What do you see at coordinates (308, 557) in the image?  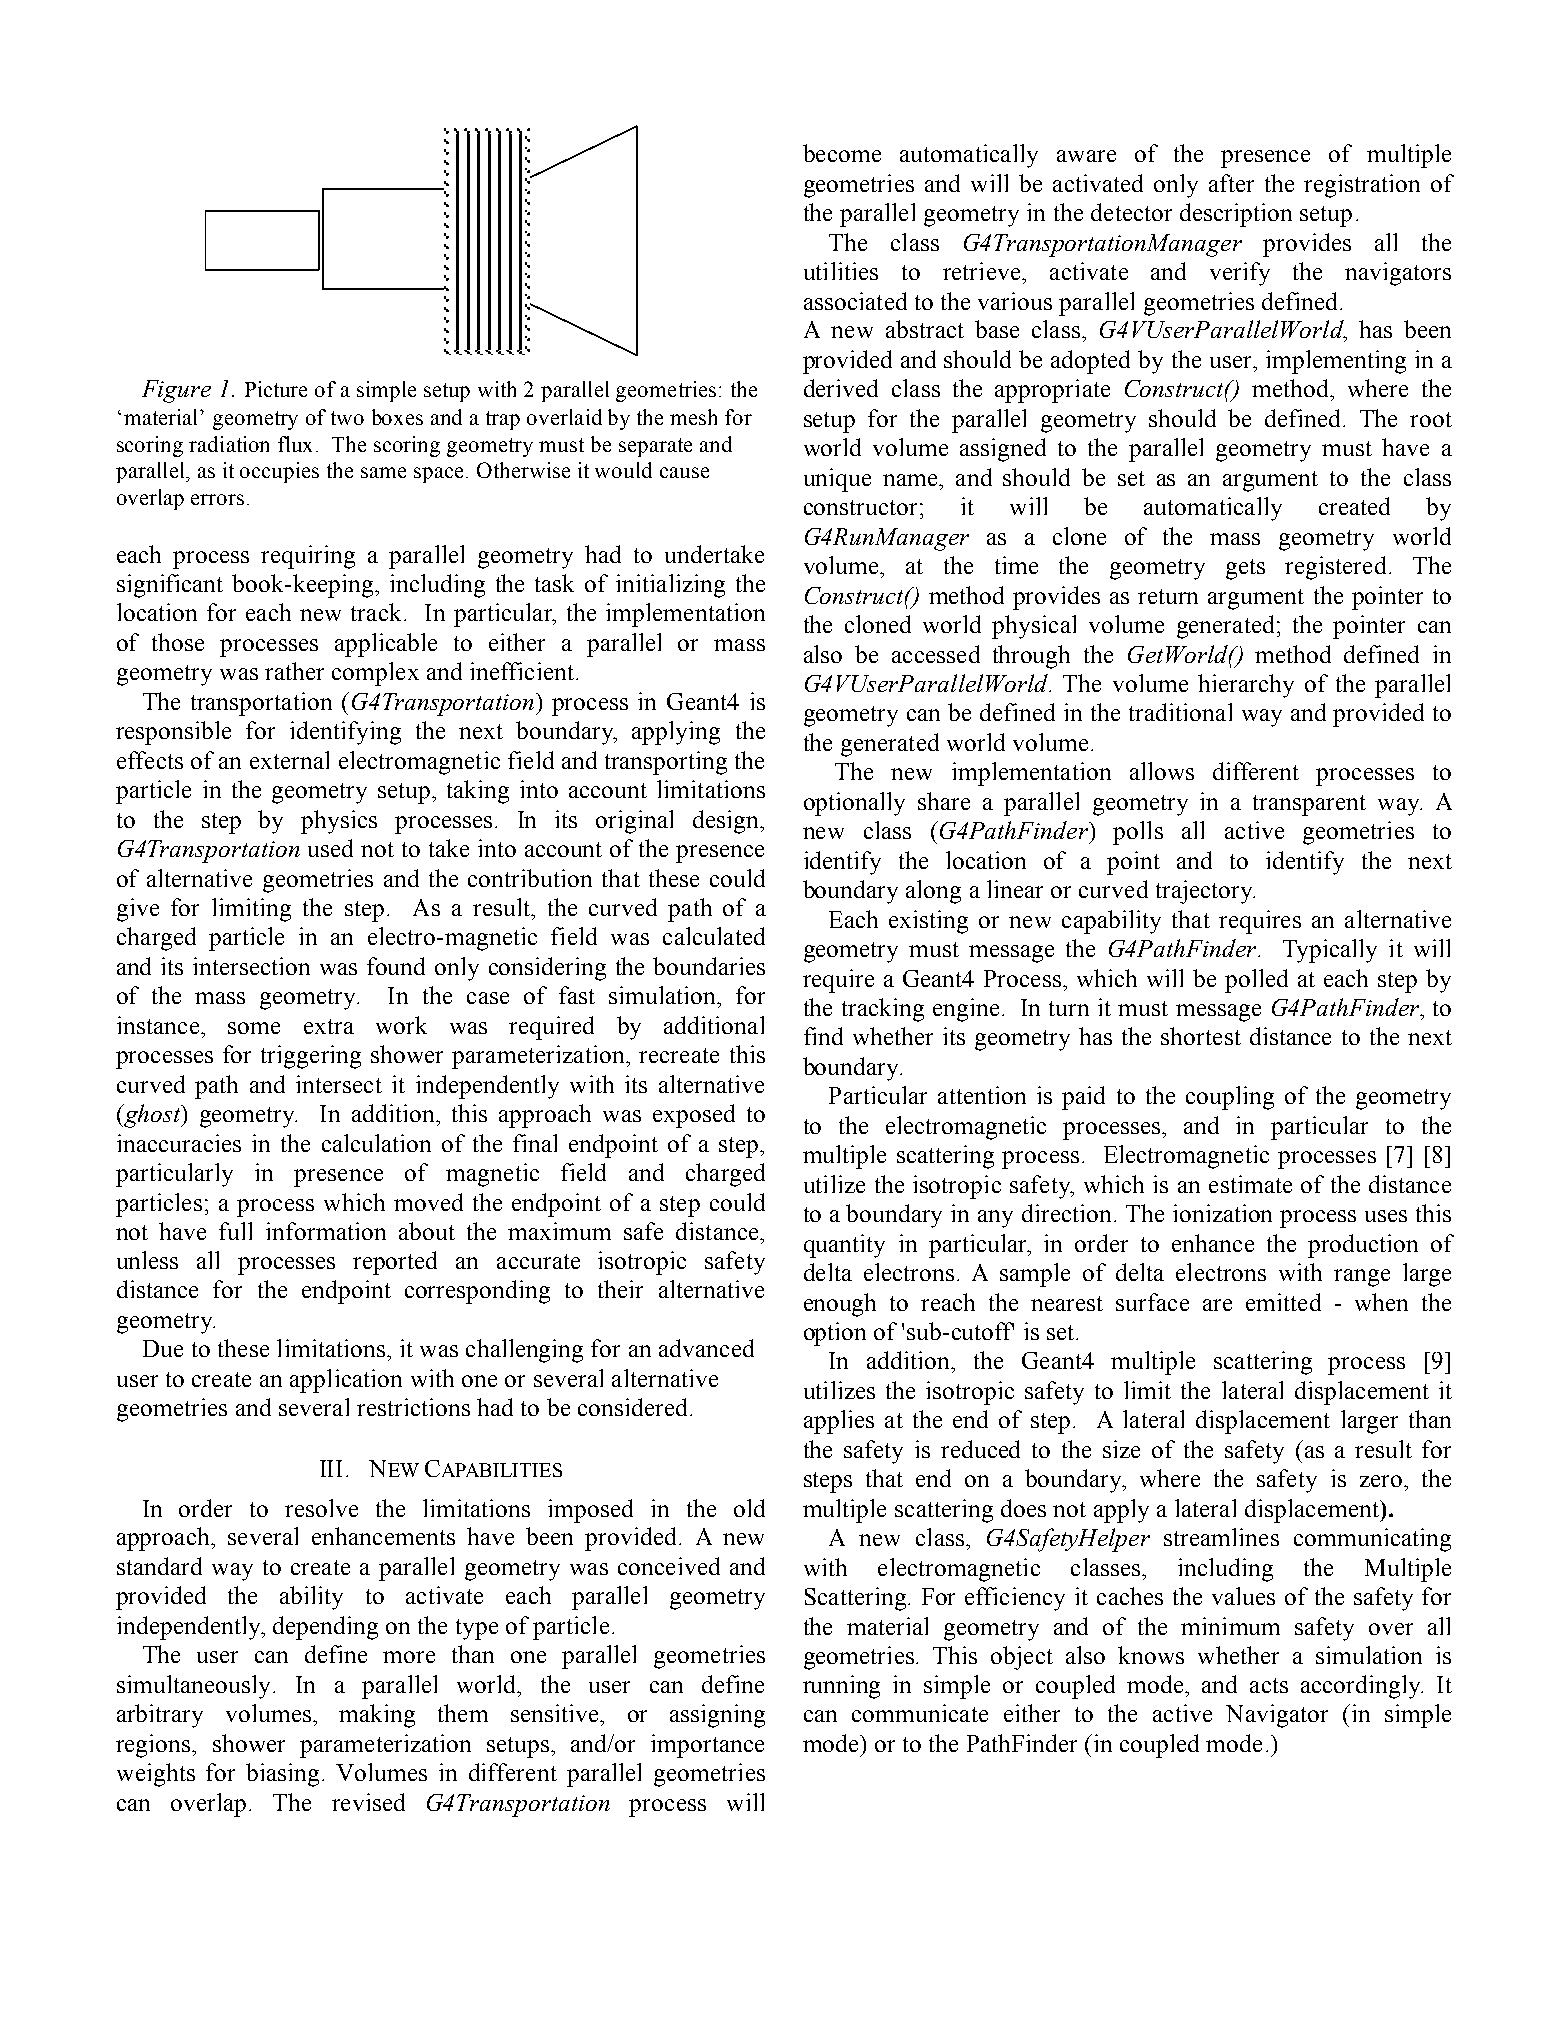 I see `requiring` at bounding box center [308, 557].
